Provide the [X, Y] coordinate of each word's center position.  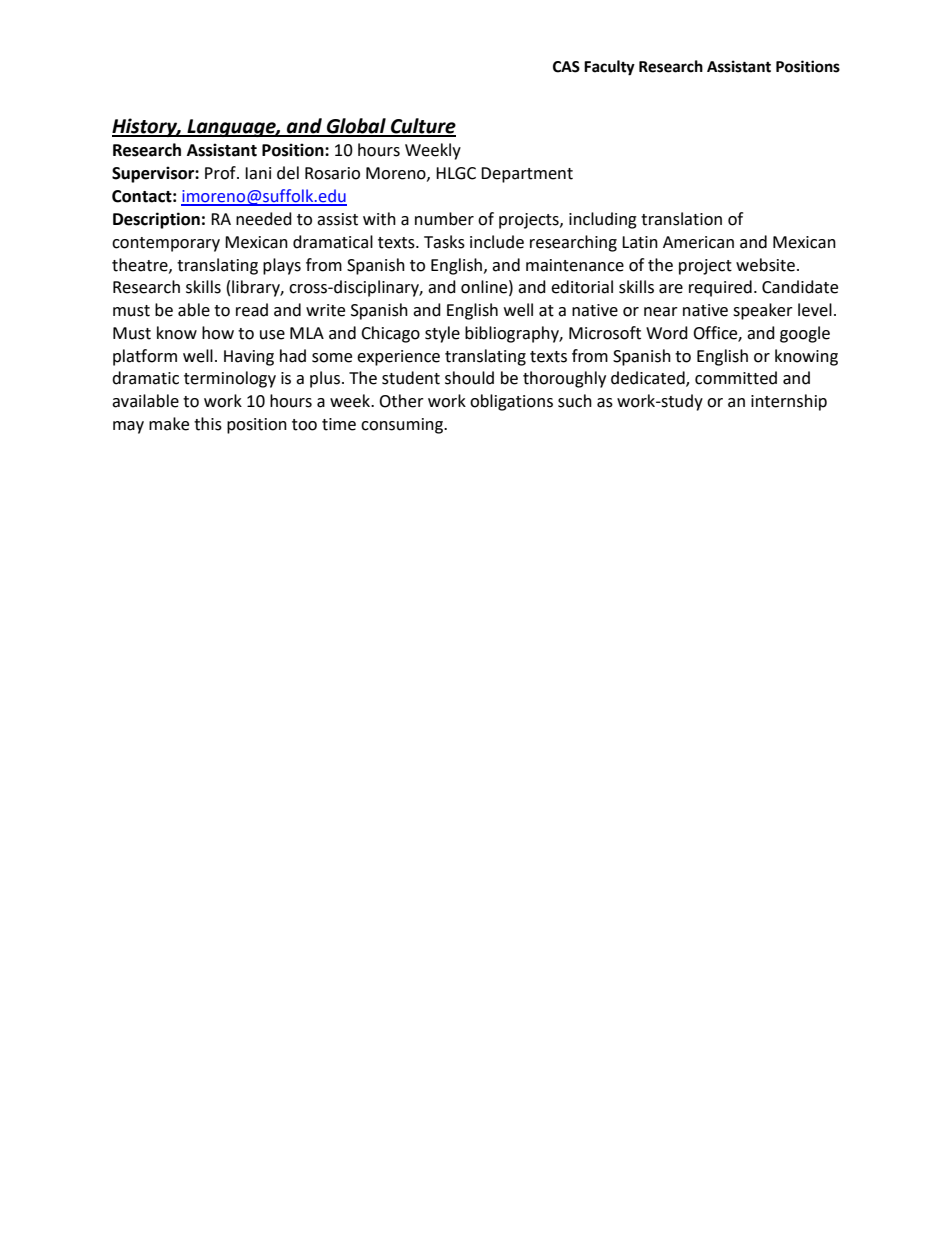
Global [356, 127]
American [698, 242]
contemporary [166, 244]
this [208, 424]
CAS [566, 67]
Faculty [609, 68]
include [497, 242]
